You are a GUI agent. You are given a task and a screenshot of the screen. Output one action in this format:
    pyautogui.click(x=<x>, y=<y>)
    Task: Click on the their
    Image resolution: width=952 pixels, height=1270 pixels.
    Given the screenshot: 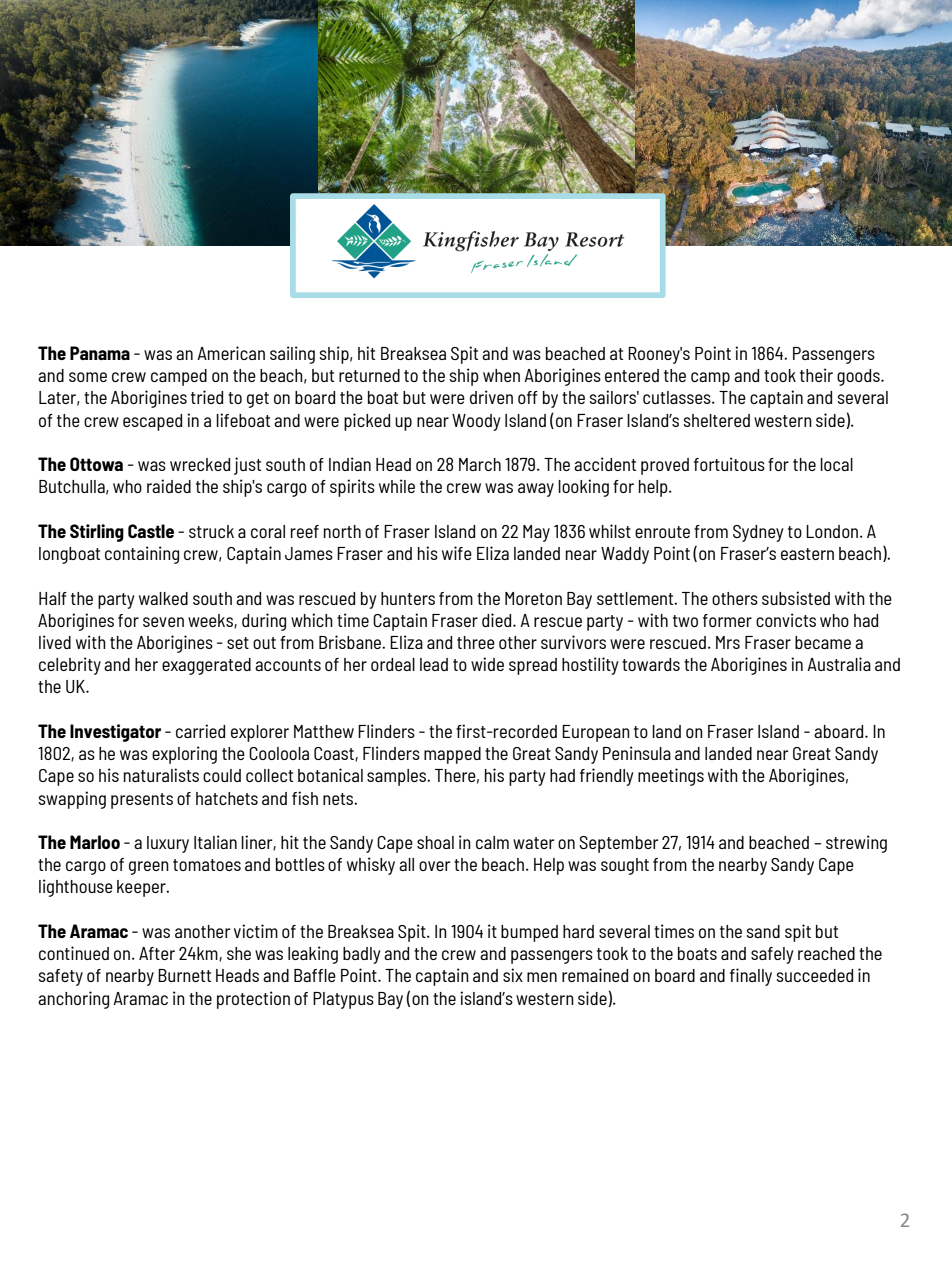 What is the action you would take?
    pyautogui.click(x=816, y=375)
